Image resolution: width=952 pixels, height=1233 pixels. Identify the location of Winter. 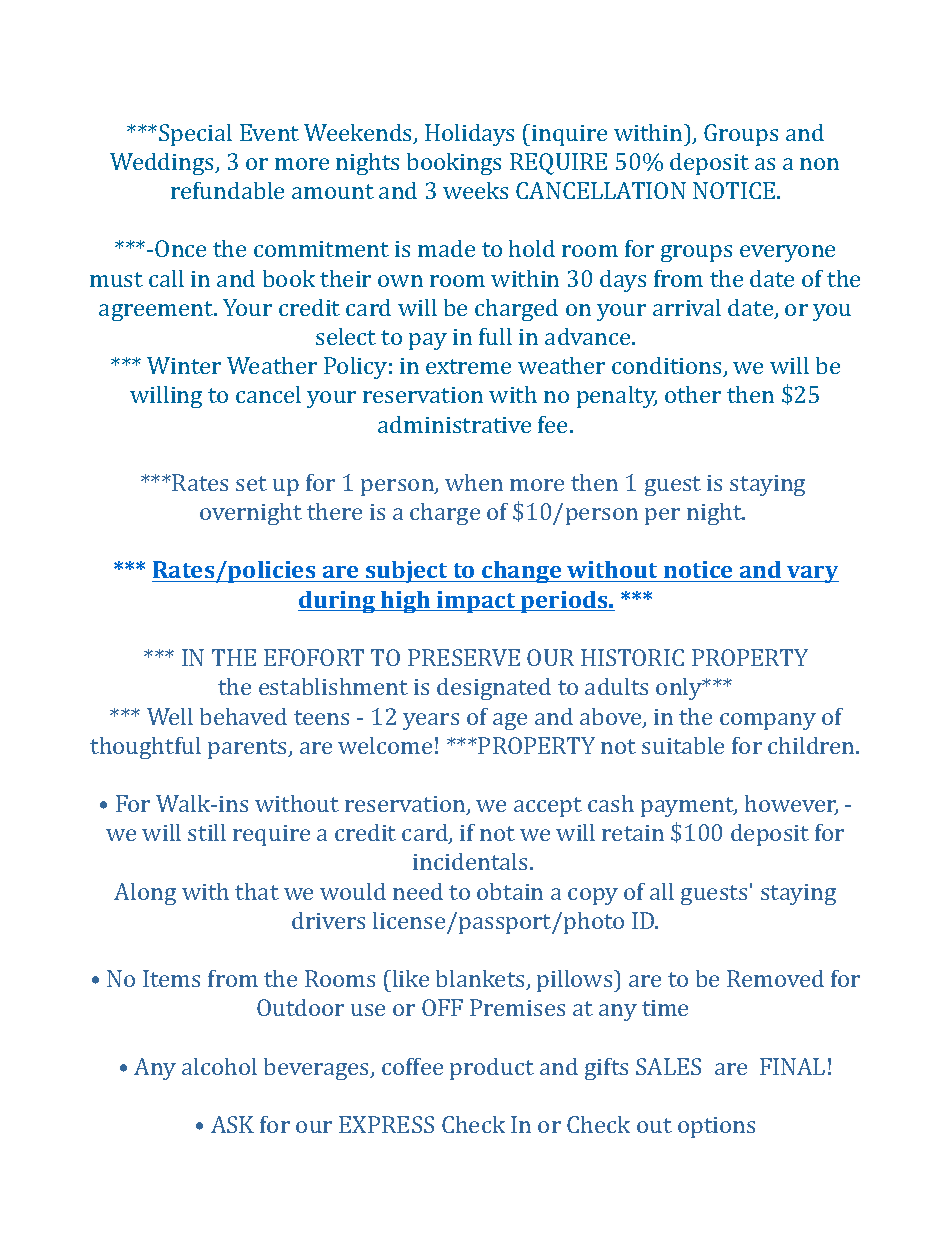
(184, 365).
